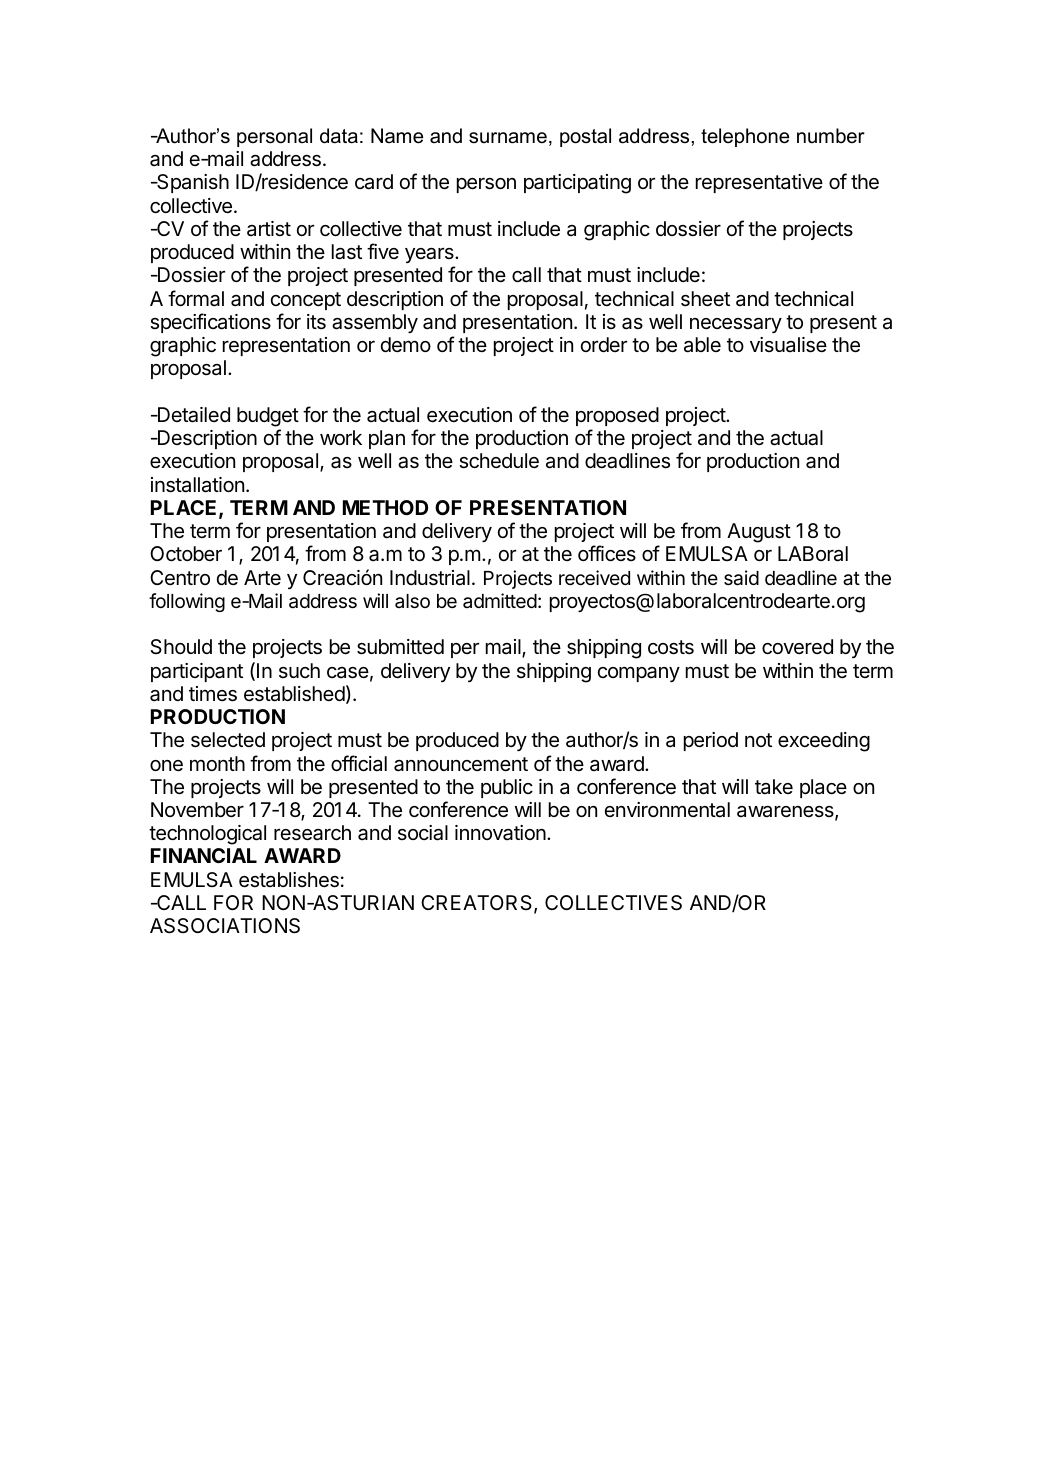  I want to click on admitted, so click(500, 600).
